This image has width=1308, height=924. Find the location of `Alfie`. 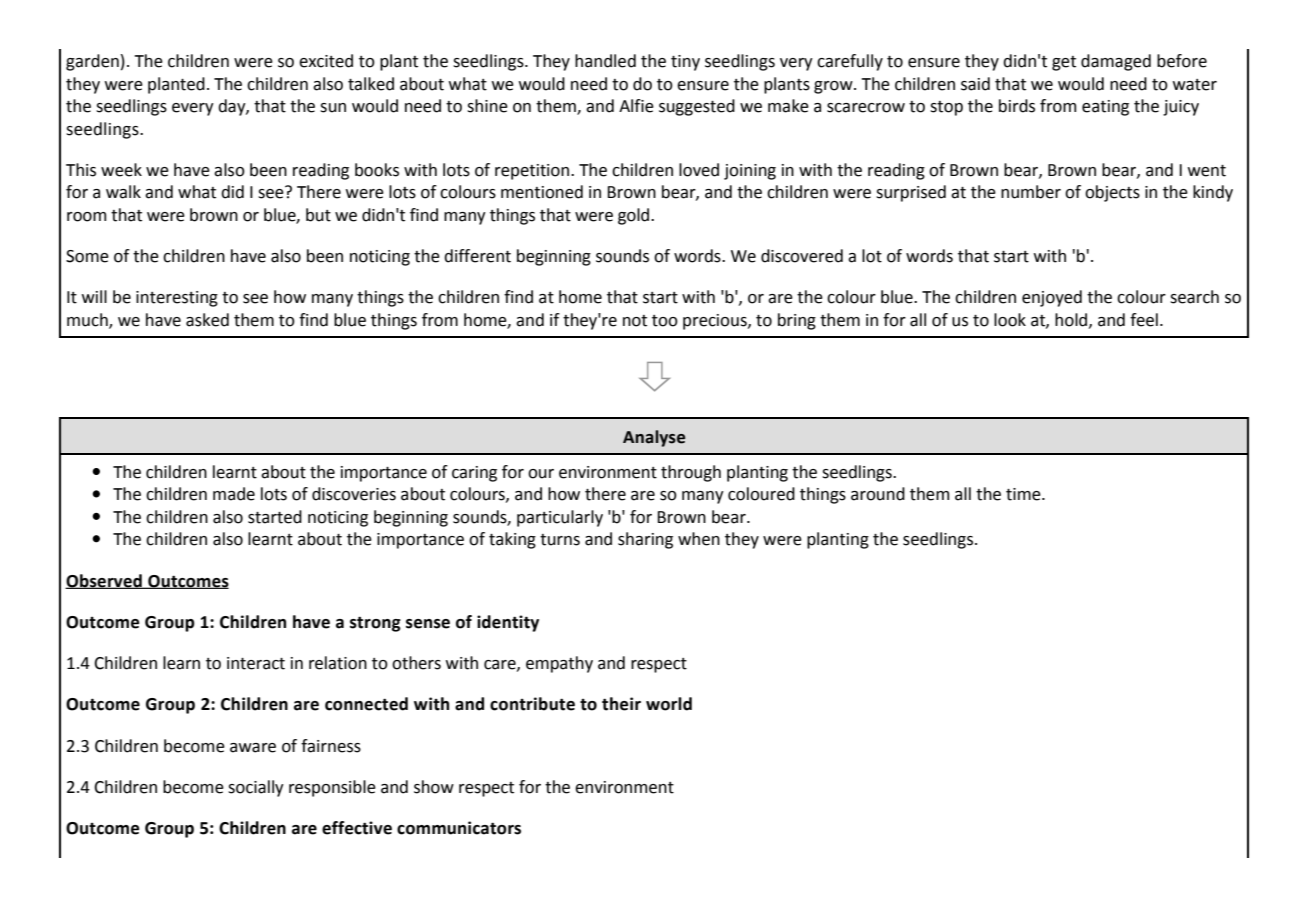

Alfie is located at coordinates (636, 106).
